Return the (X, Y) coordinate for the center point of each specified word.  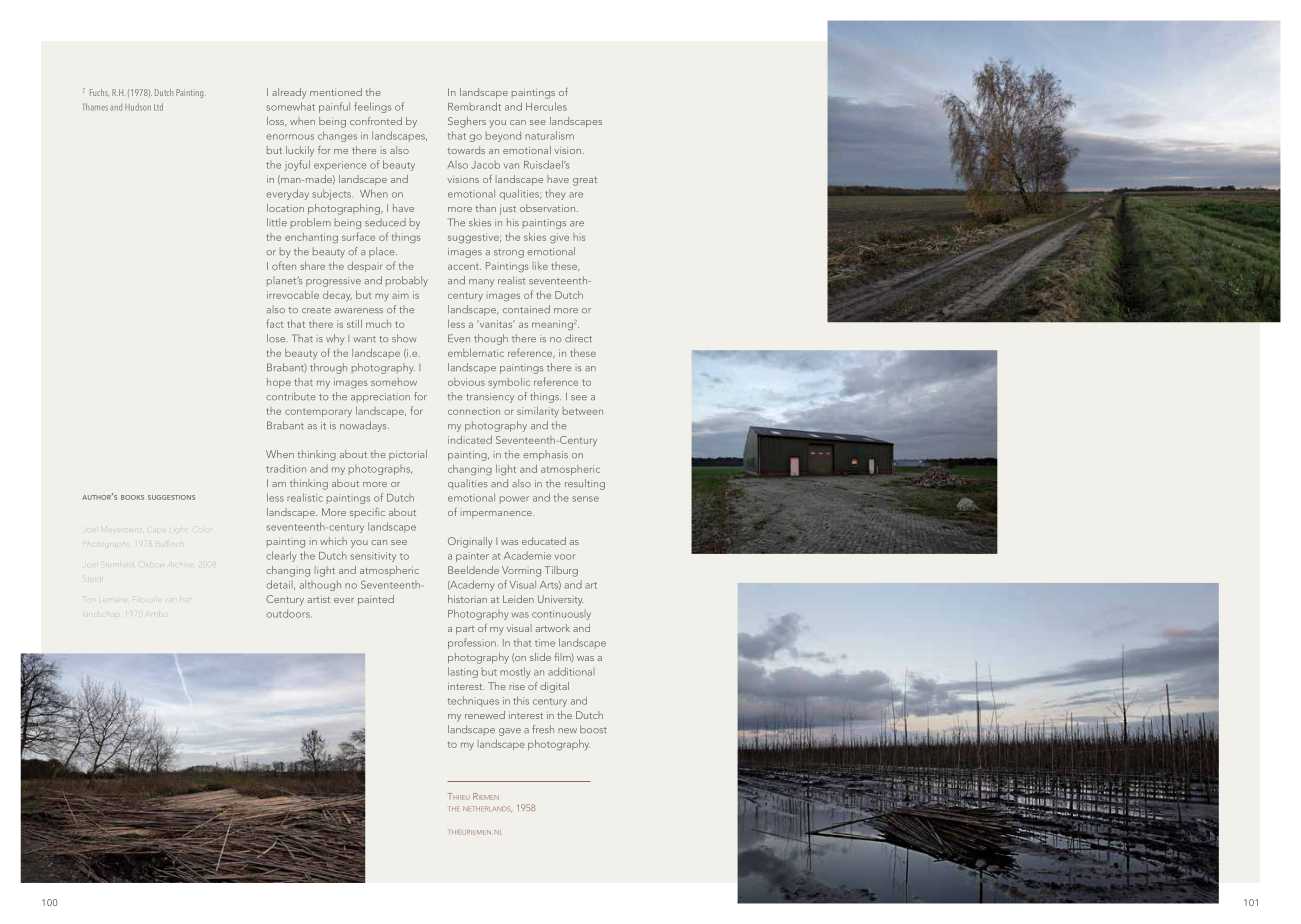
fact (275, 323)
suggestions (171, 497)
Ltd (158, 107)
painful (334, 107)
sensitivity (373, 557)
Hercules (546, 106)
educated (544, 541)
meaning (552, 325)
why (335, 339)
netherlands (487, 809)
